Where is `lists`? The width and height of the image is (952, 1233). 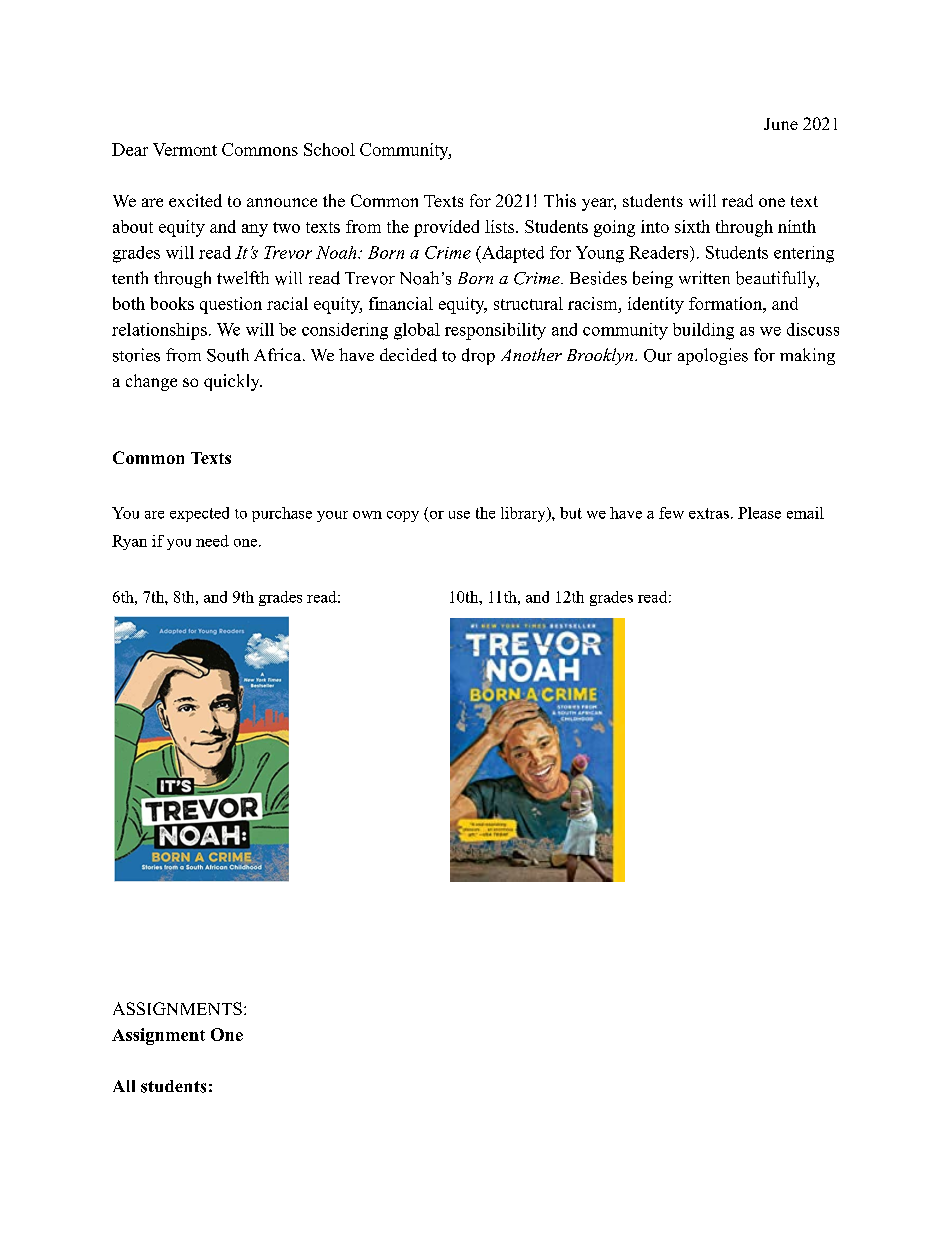 lists is located at coordinates (499, 226).
